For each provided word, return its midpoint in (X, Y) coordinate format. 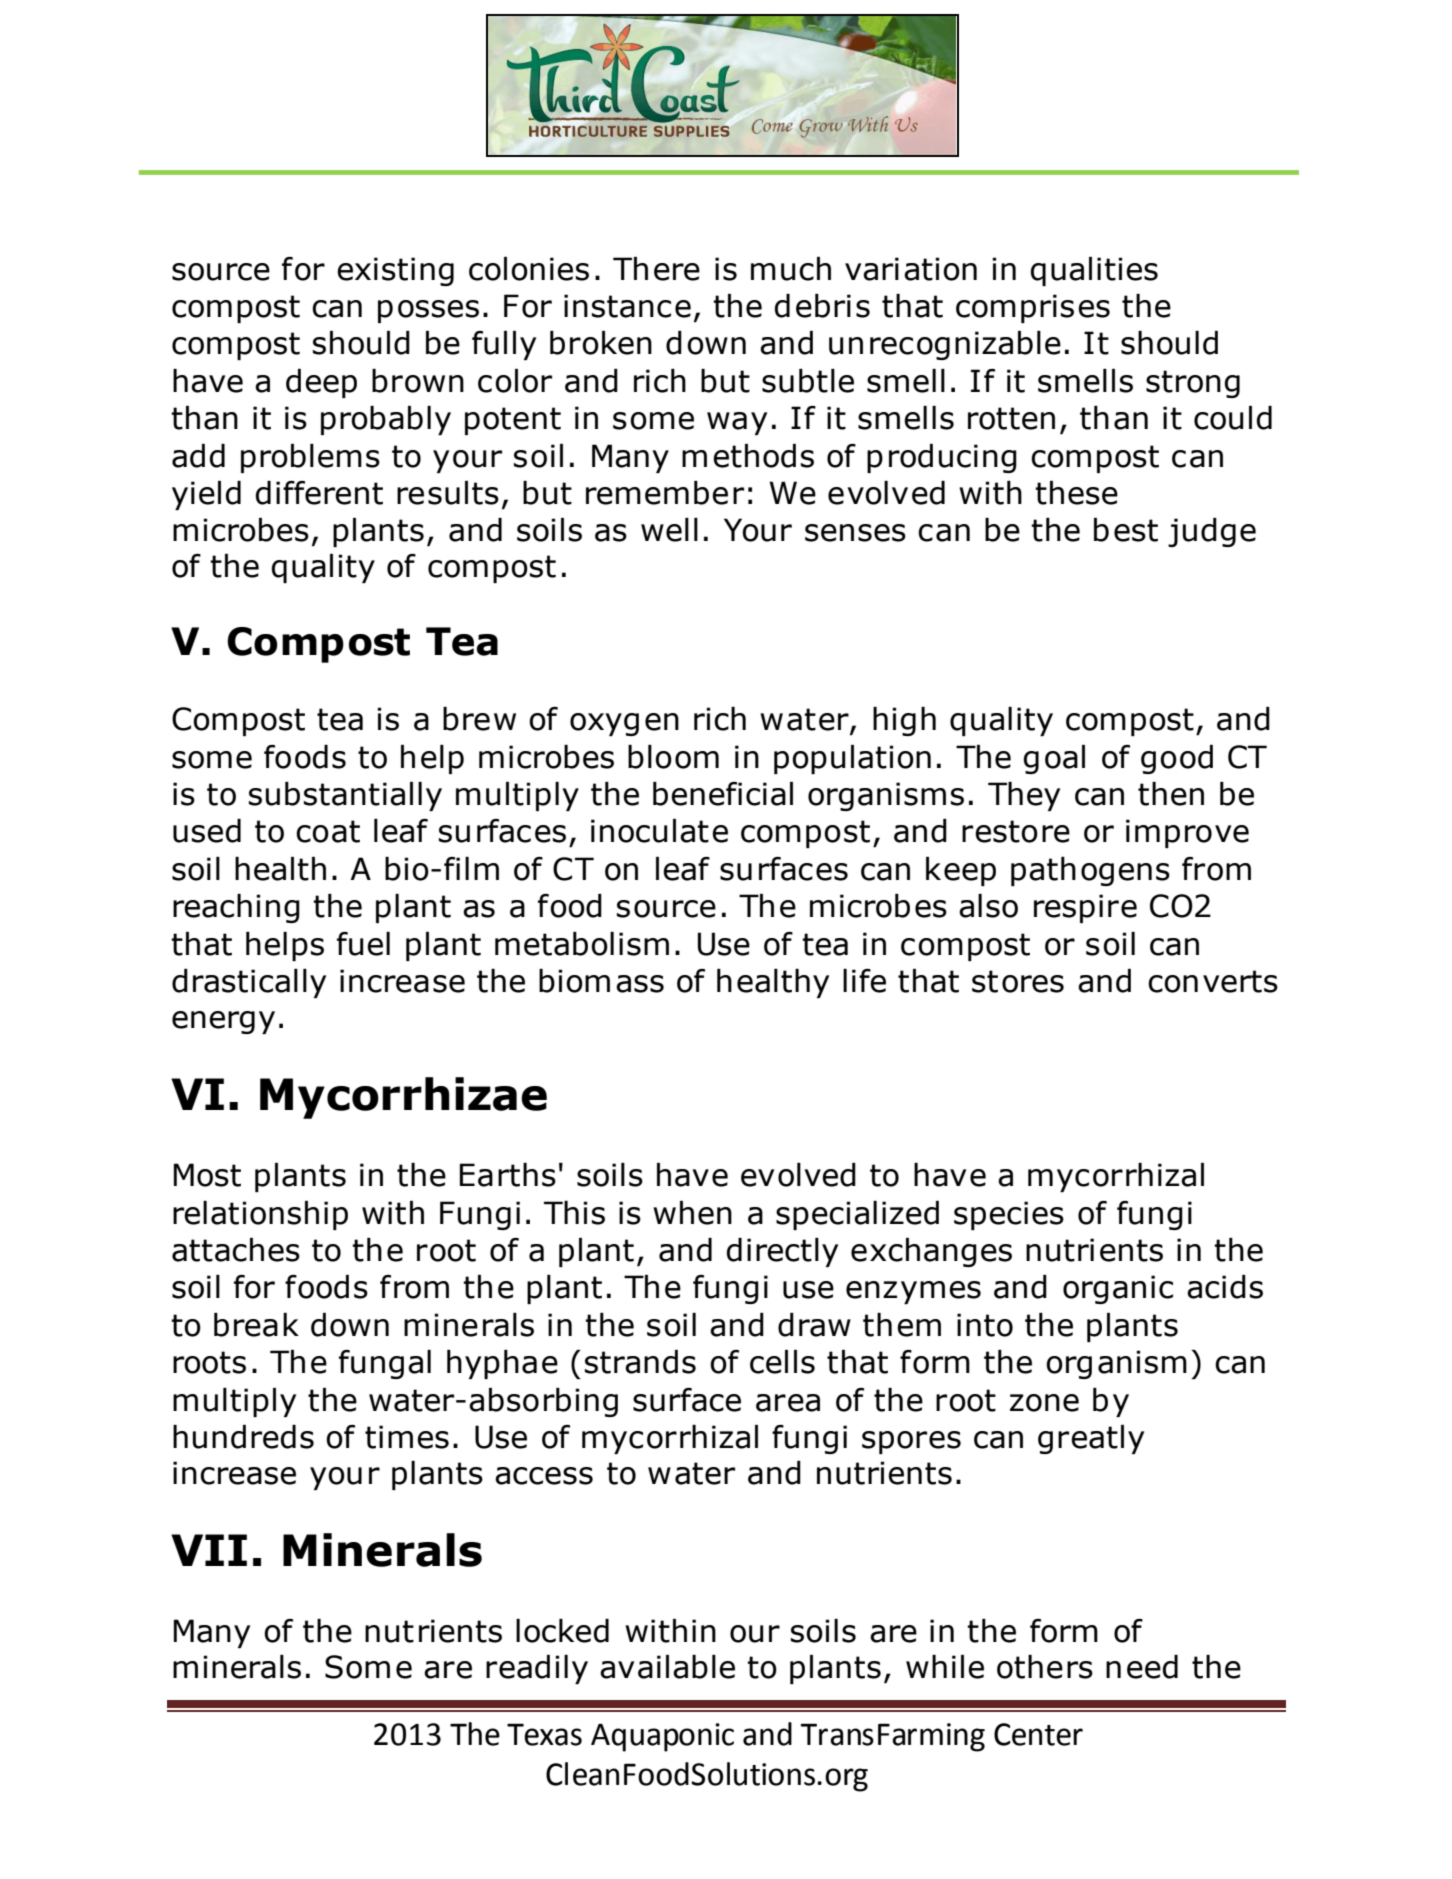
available (667, 1667)
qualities (1094, 271)
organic (1118, 1289)
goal (1054, 759)
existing (395, 271)
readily (537, 1669)
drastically (249, 983)
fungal (385, 1364)
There (656, 269)
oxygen (624, 724)
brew (479, 719)
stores (1018, 981)
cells (782, 1362)
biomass (601, 981)
